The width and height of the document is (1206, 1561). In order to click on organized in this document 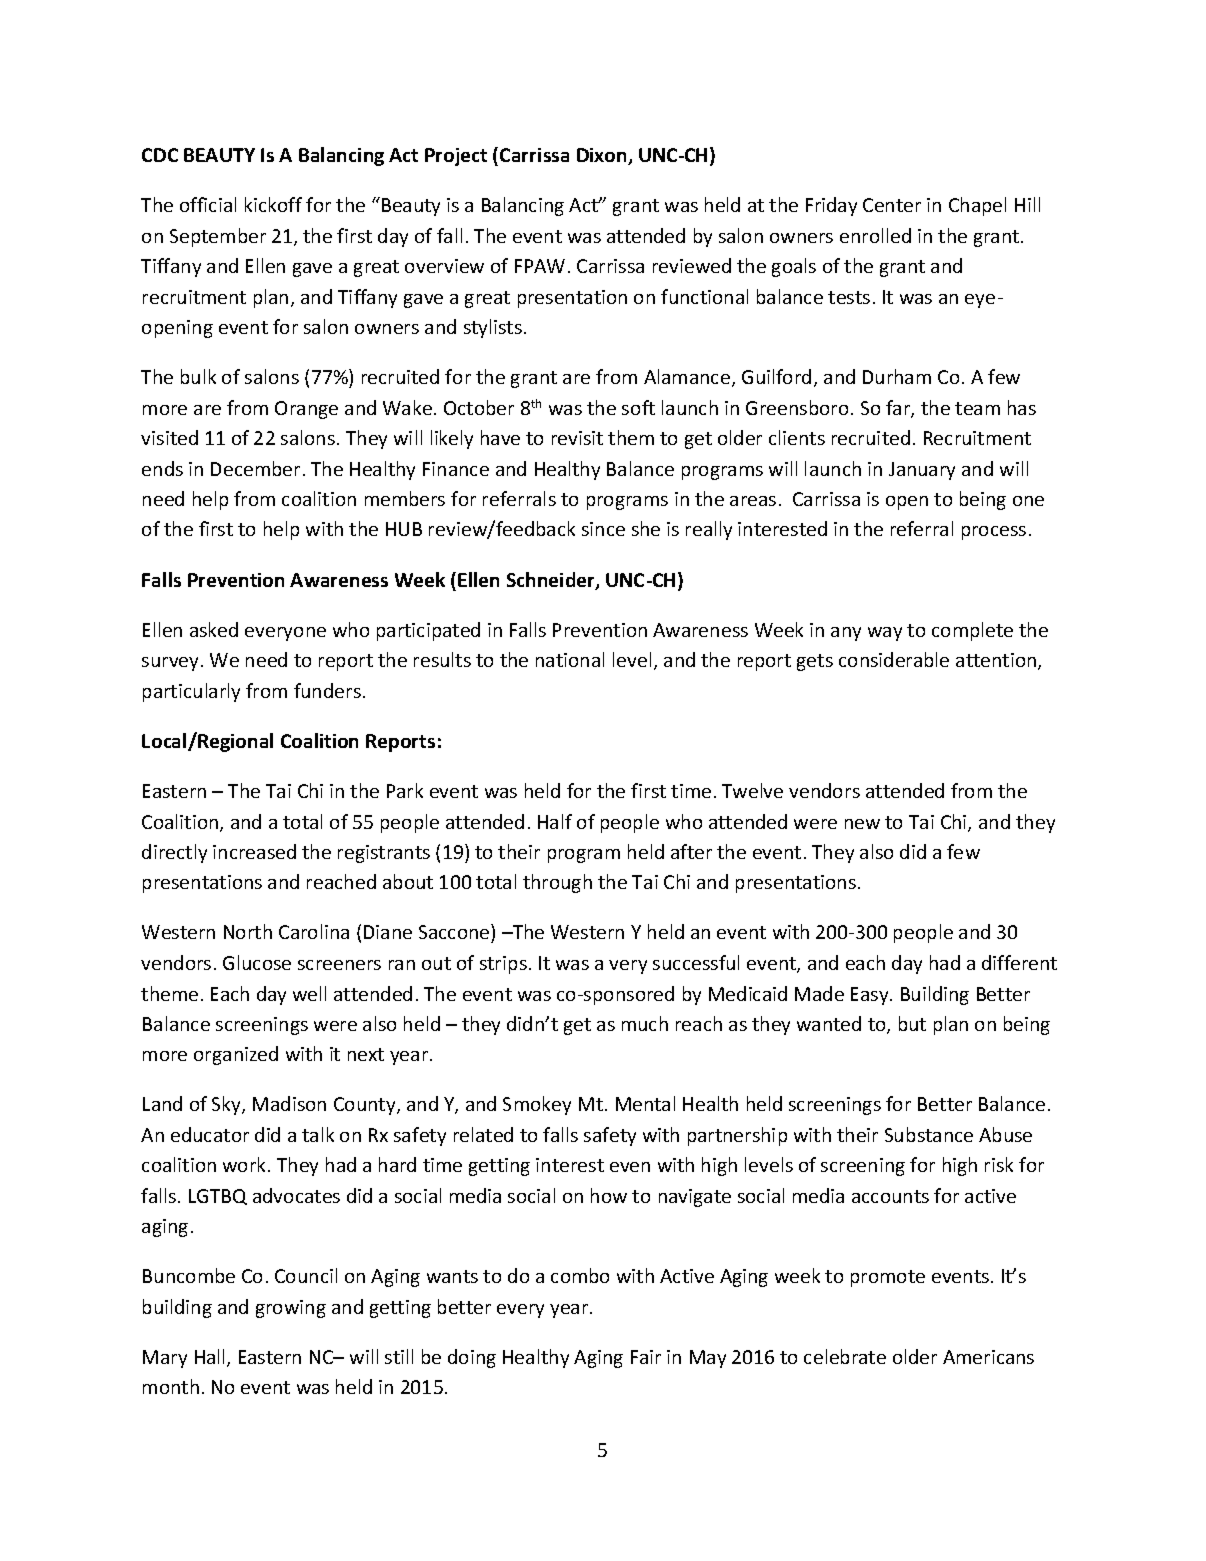, I will do `click(236, 1055)`.
